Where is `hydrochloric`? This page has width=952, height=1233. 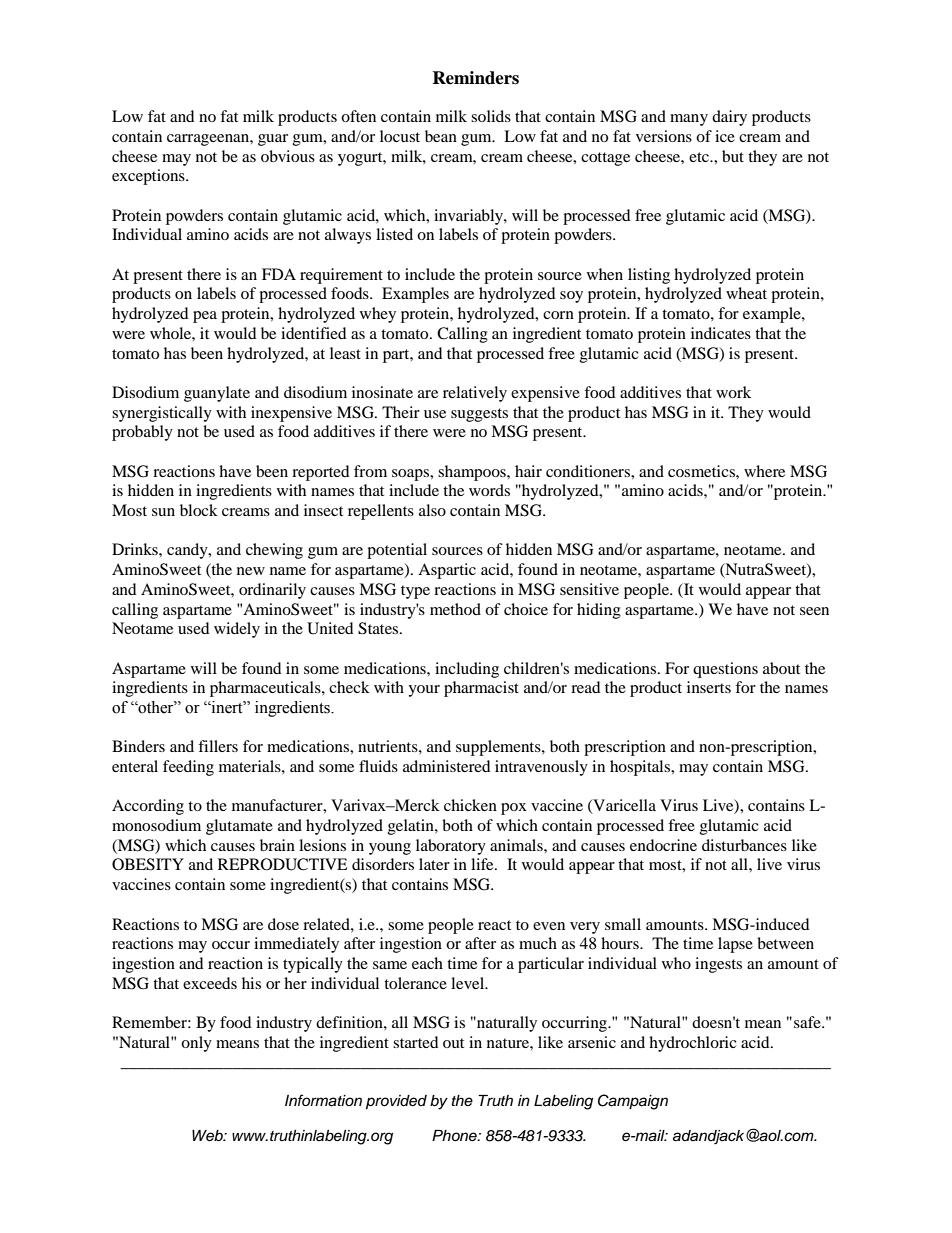
hydrochloric is located at coordinates (693, 1044).
